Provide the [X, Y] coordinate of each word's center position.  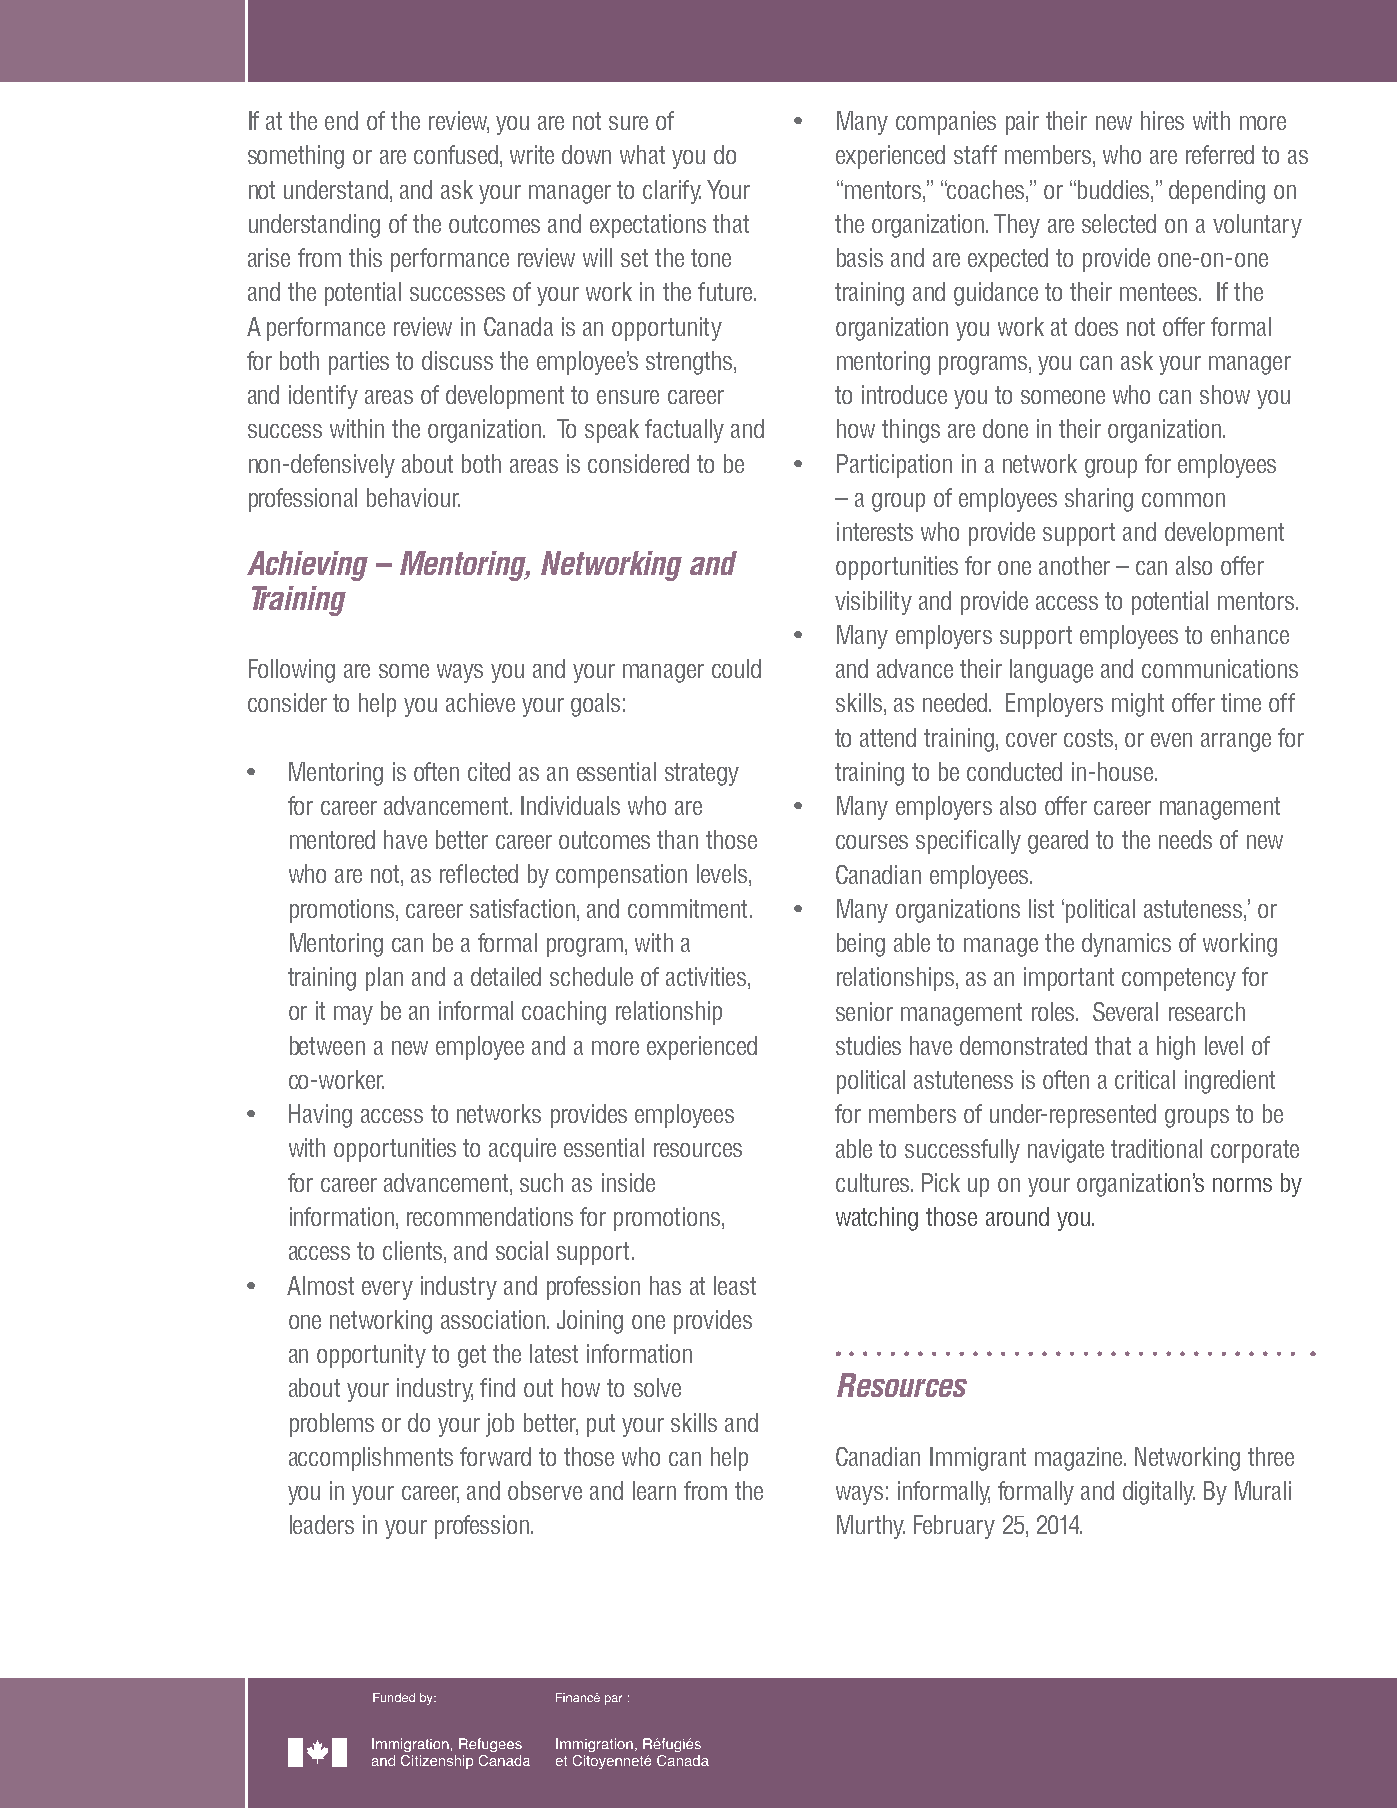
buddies [1115, 189]
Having [320, 1116]
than [677, 839]
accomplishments [371, 1459]
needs [1185, 839]
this [365, 257]
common [1183, 500]
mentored [332, 839]
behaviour [413, 497]
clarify [672, 192]
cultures [874, 1182]
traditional [1156, 1148]
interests [875, 531]
